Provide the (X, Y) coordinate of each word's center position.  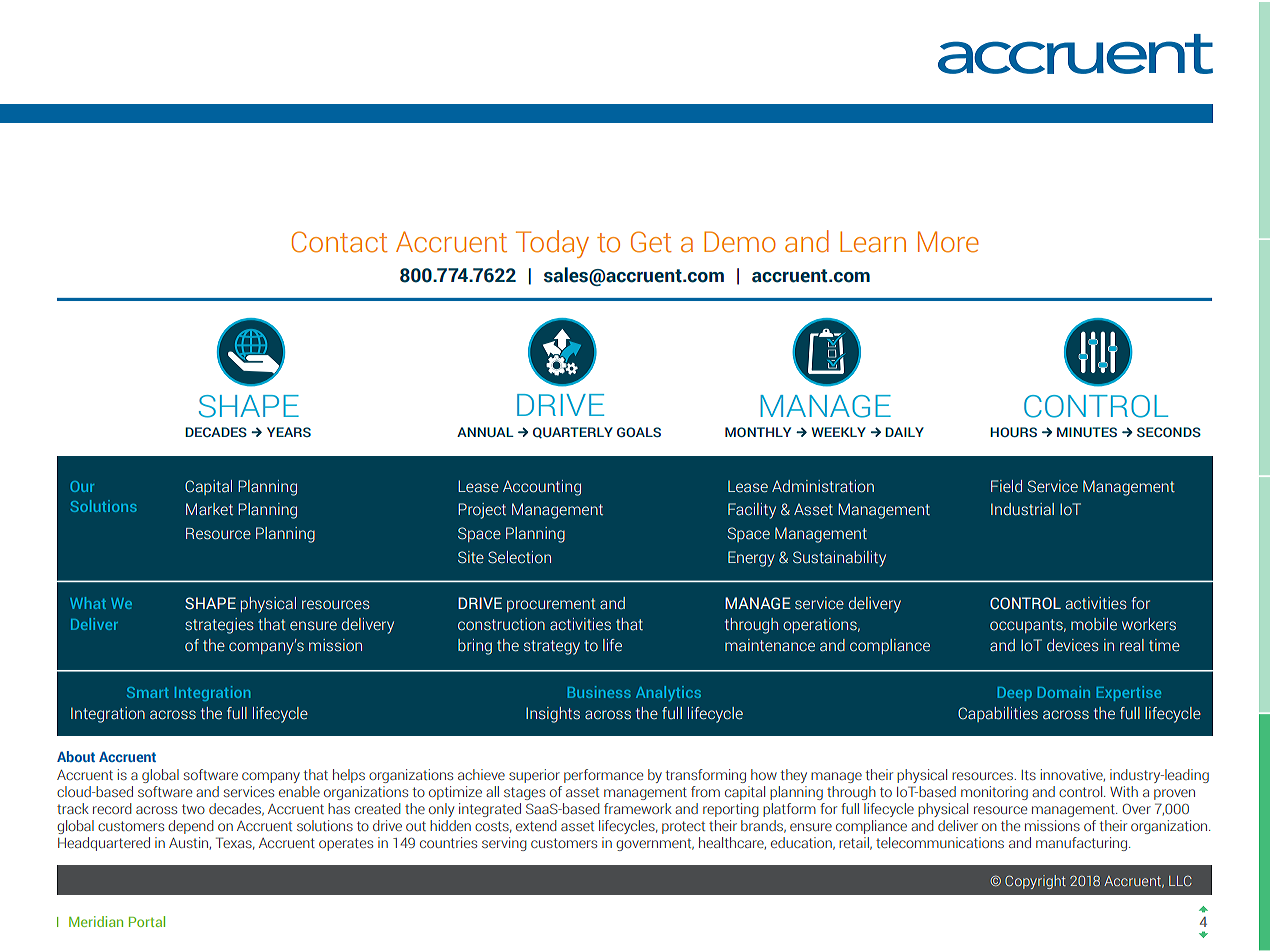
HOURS (1013, 432)
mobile (1094, 624)
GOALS (639, 432)
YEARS (289, 432)
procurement (551, 605)
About (76, 756)
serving (504, 844)
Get (651, 242)
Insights (553, 715)
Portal (147, 921)
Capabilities (998, 714)
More (948, 242)
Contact (340, 242)
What (88, 603)
